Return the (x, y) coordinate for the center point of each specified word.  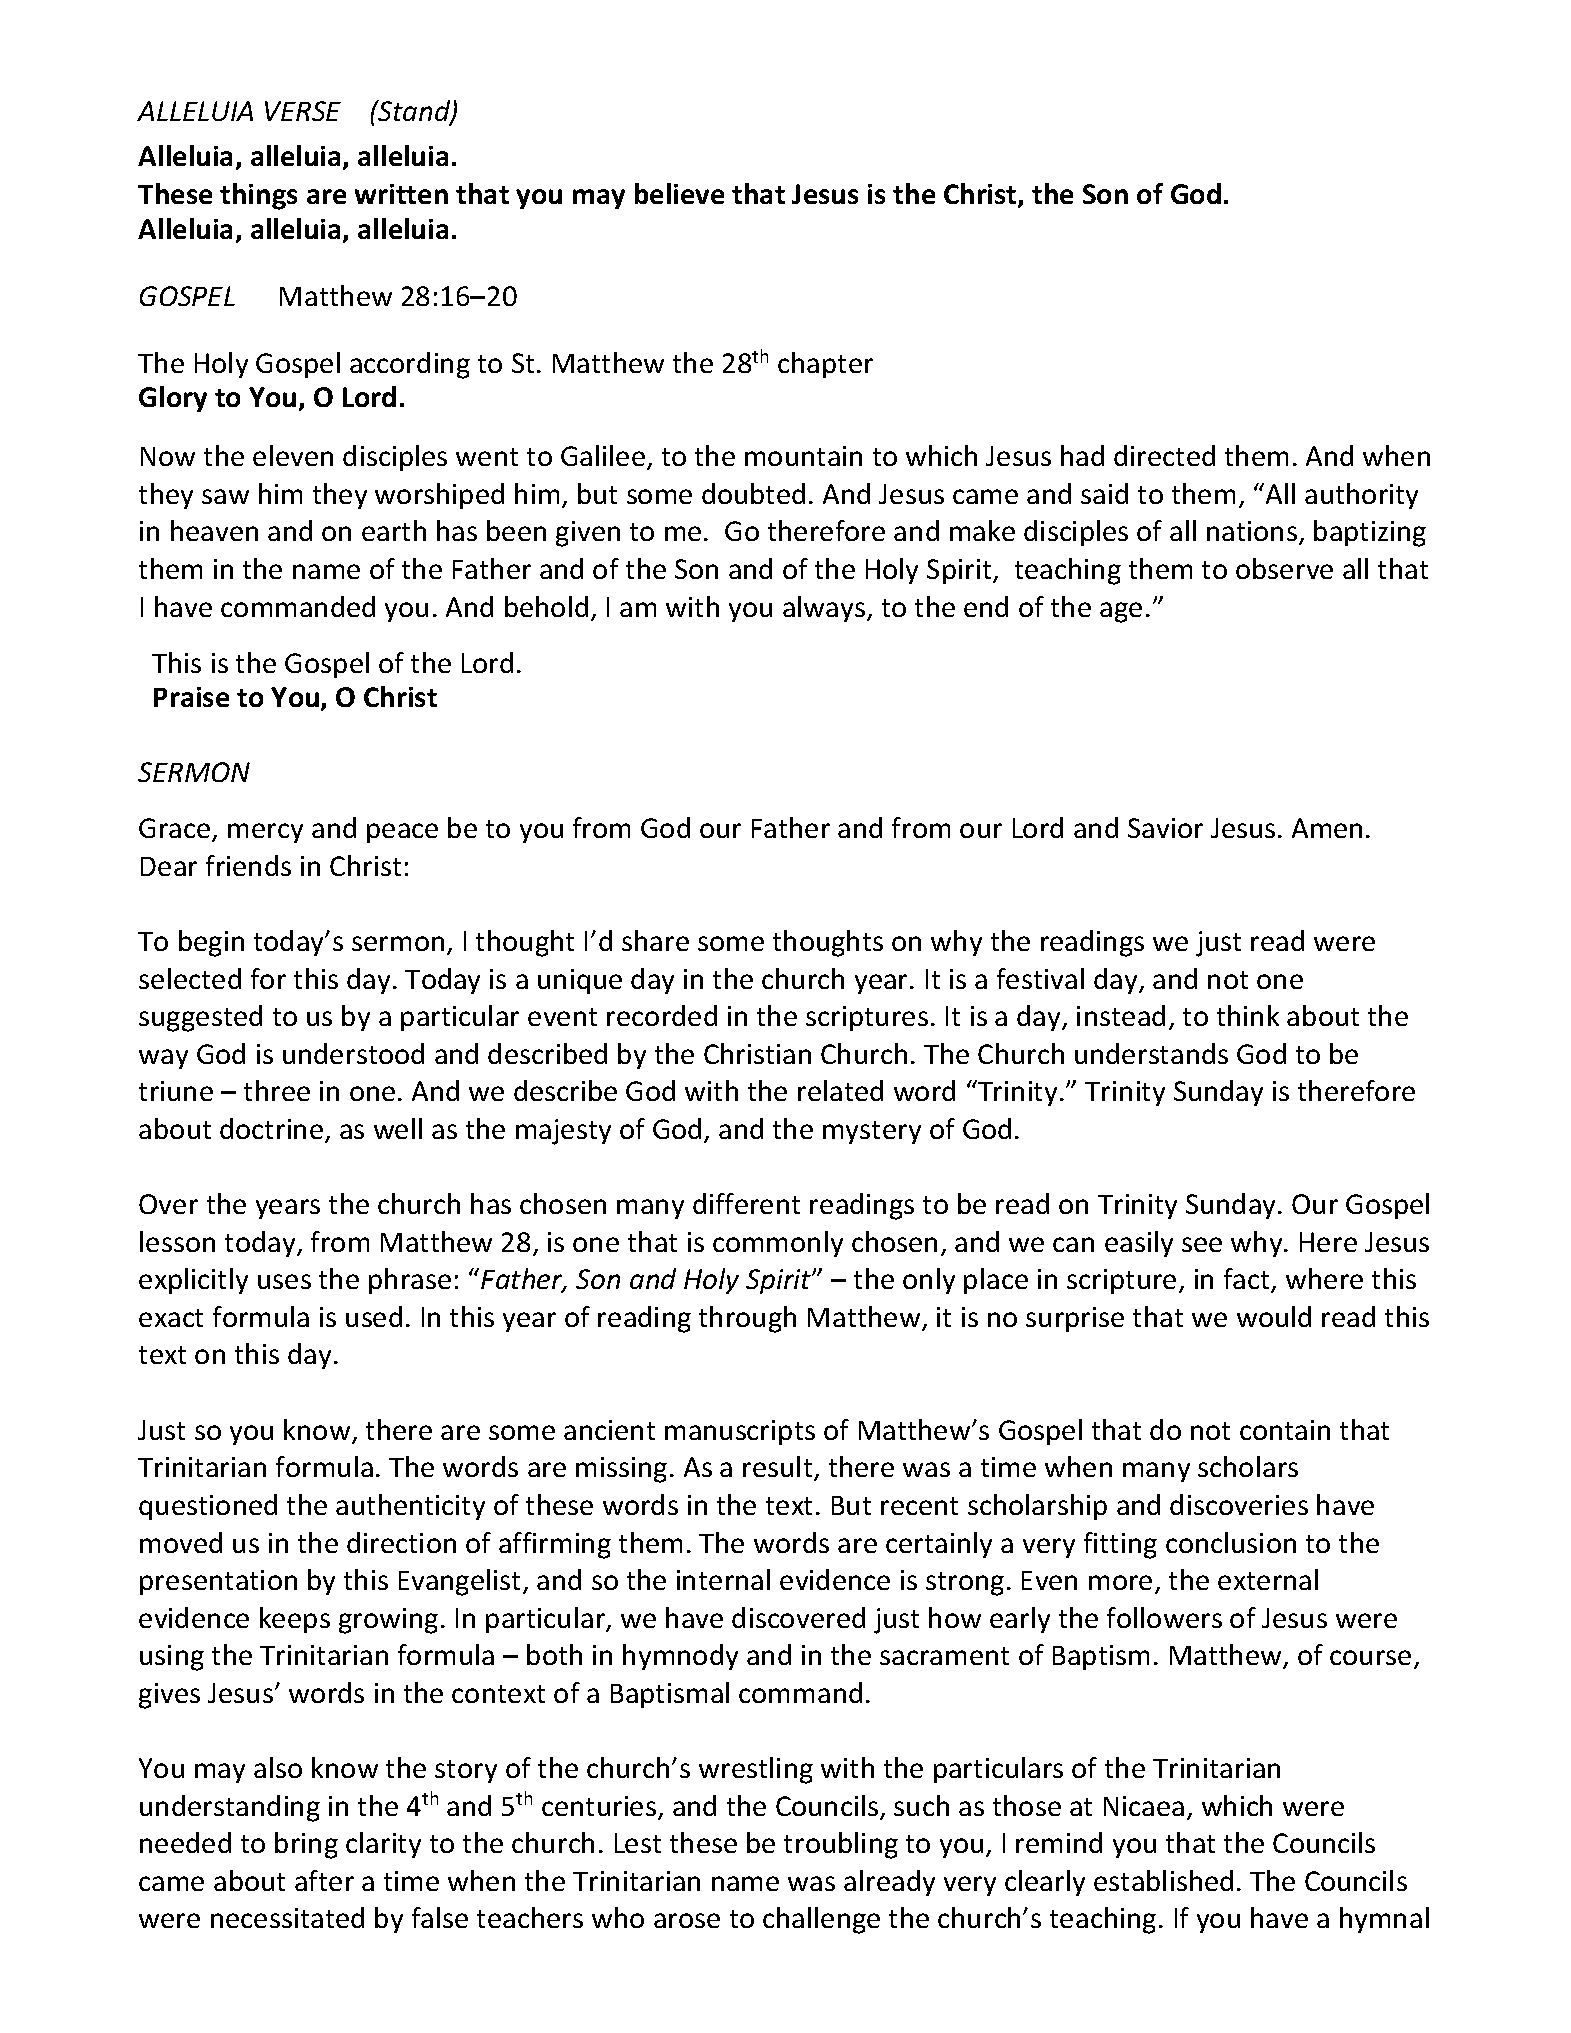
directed (1164, 455)
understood (353, 1053)
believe (679, 193)
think (1248, 1015)
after (324, 1880)
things (258, 196)
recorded (662, 1015)
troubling (841, 1845)
